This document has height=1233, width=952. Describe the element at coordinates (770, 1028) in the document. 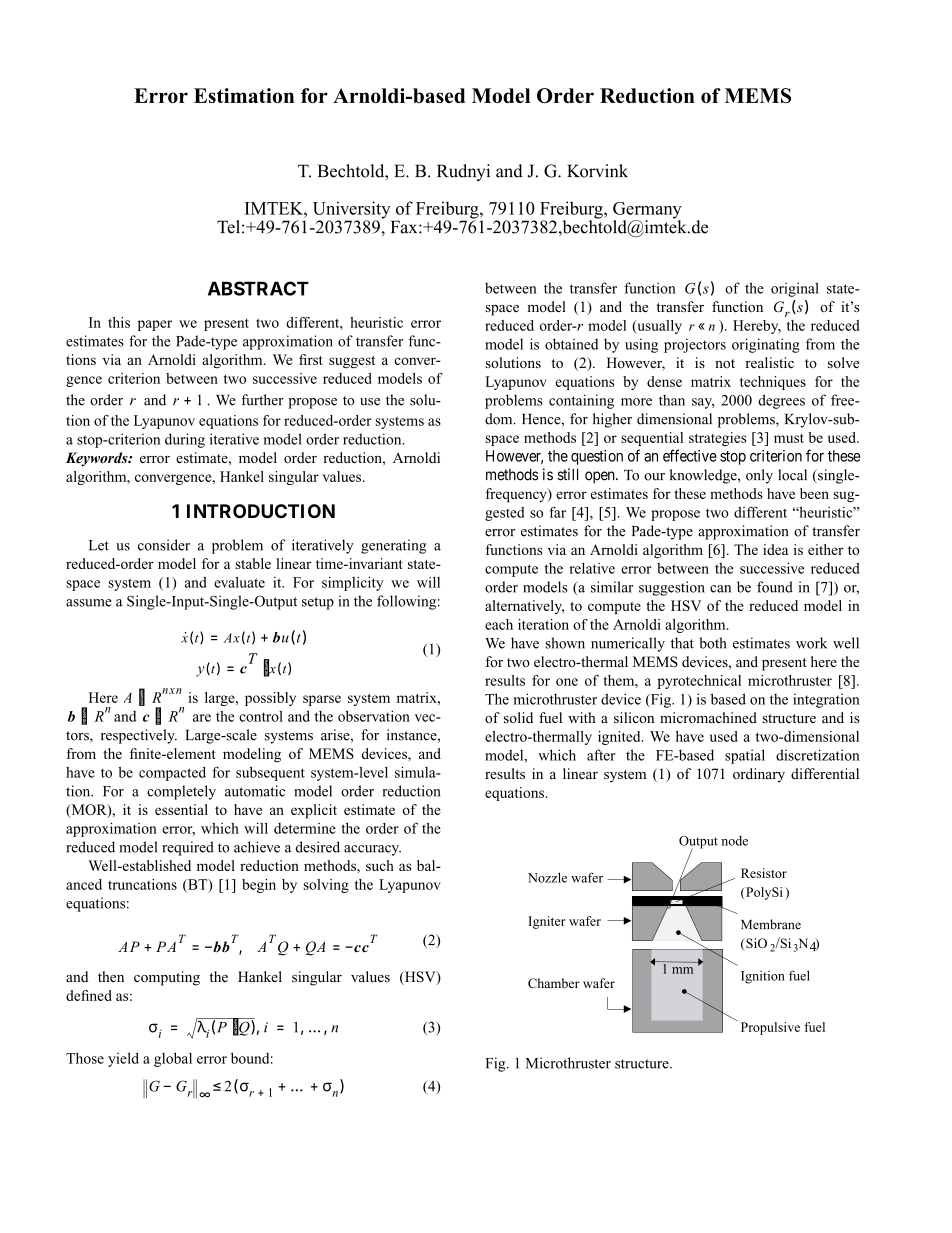

I see `Propulsive` at that location.
